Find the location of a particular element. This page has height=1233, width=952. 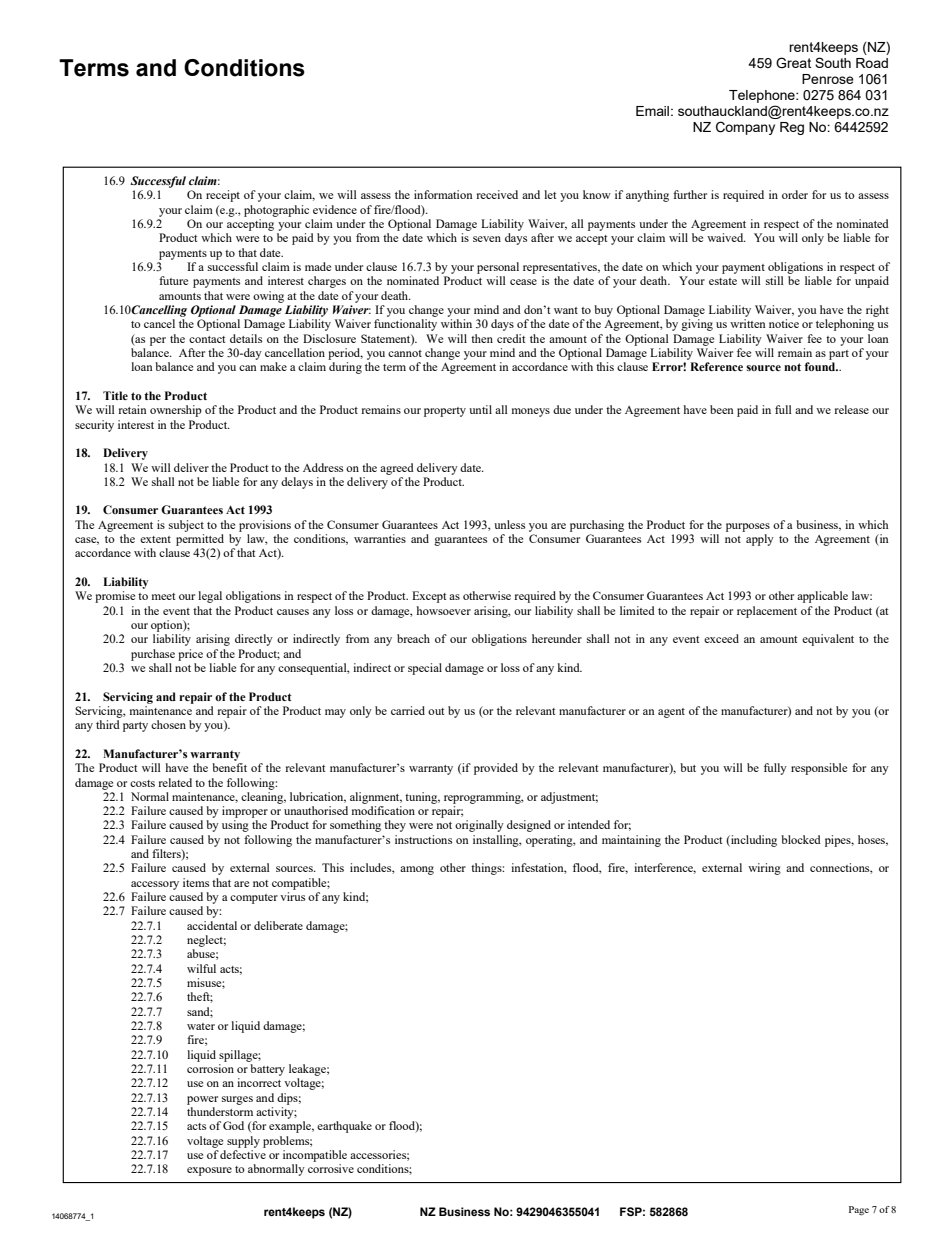

provided is located at coordinates (496, 769).
